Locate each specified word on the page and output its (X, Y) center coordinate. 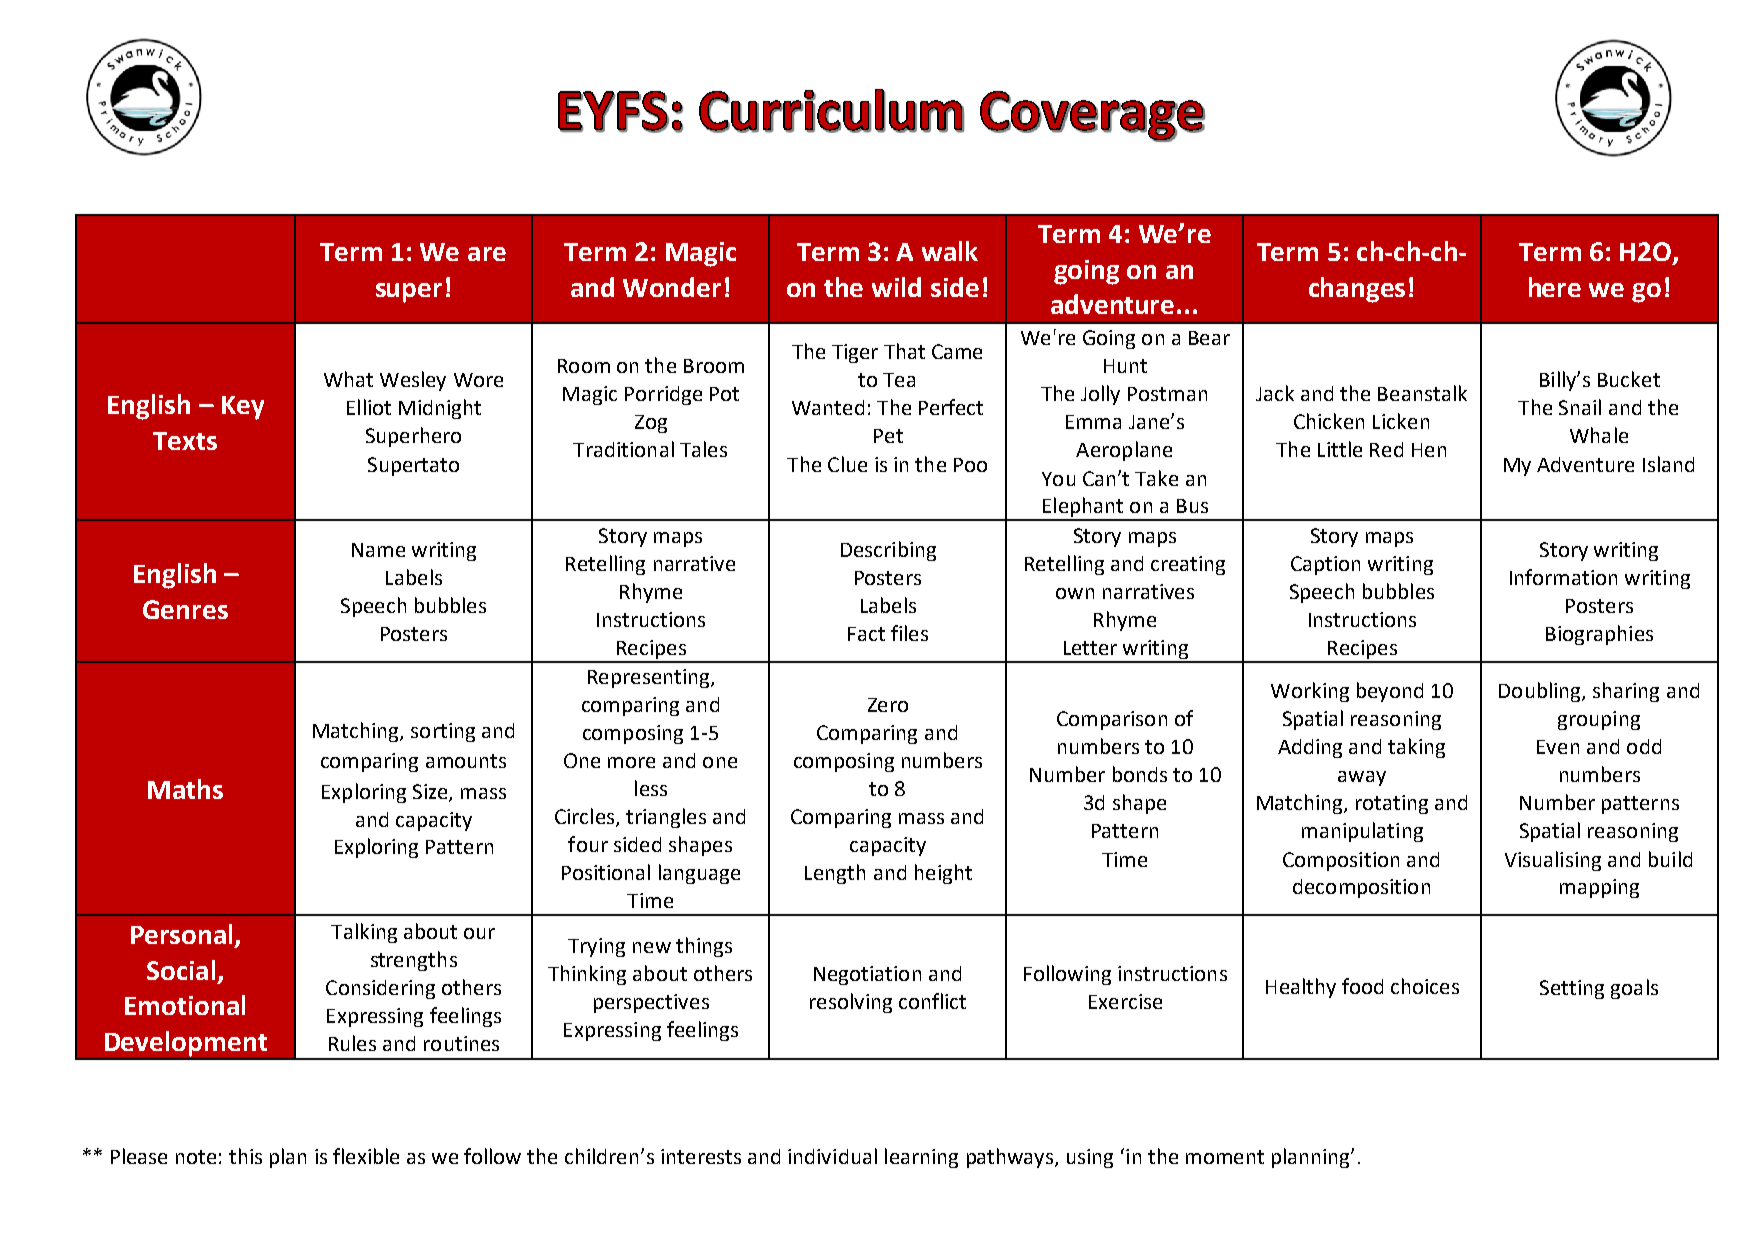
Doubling (1541, 692)
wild (896, 287)
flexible (366, 1156)
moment (1225, 1157)
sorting (443, 732)
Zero (888, 705)
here (1555, 287)
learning (921, 1158)
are (487, 254)
